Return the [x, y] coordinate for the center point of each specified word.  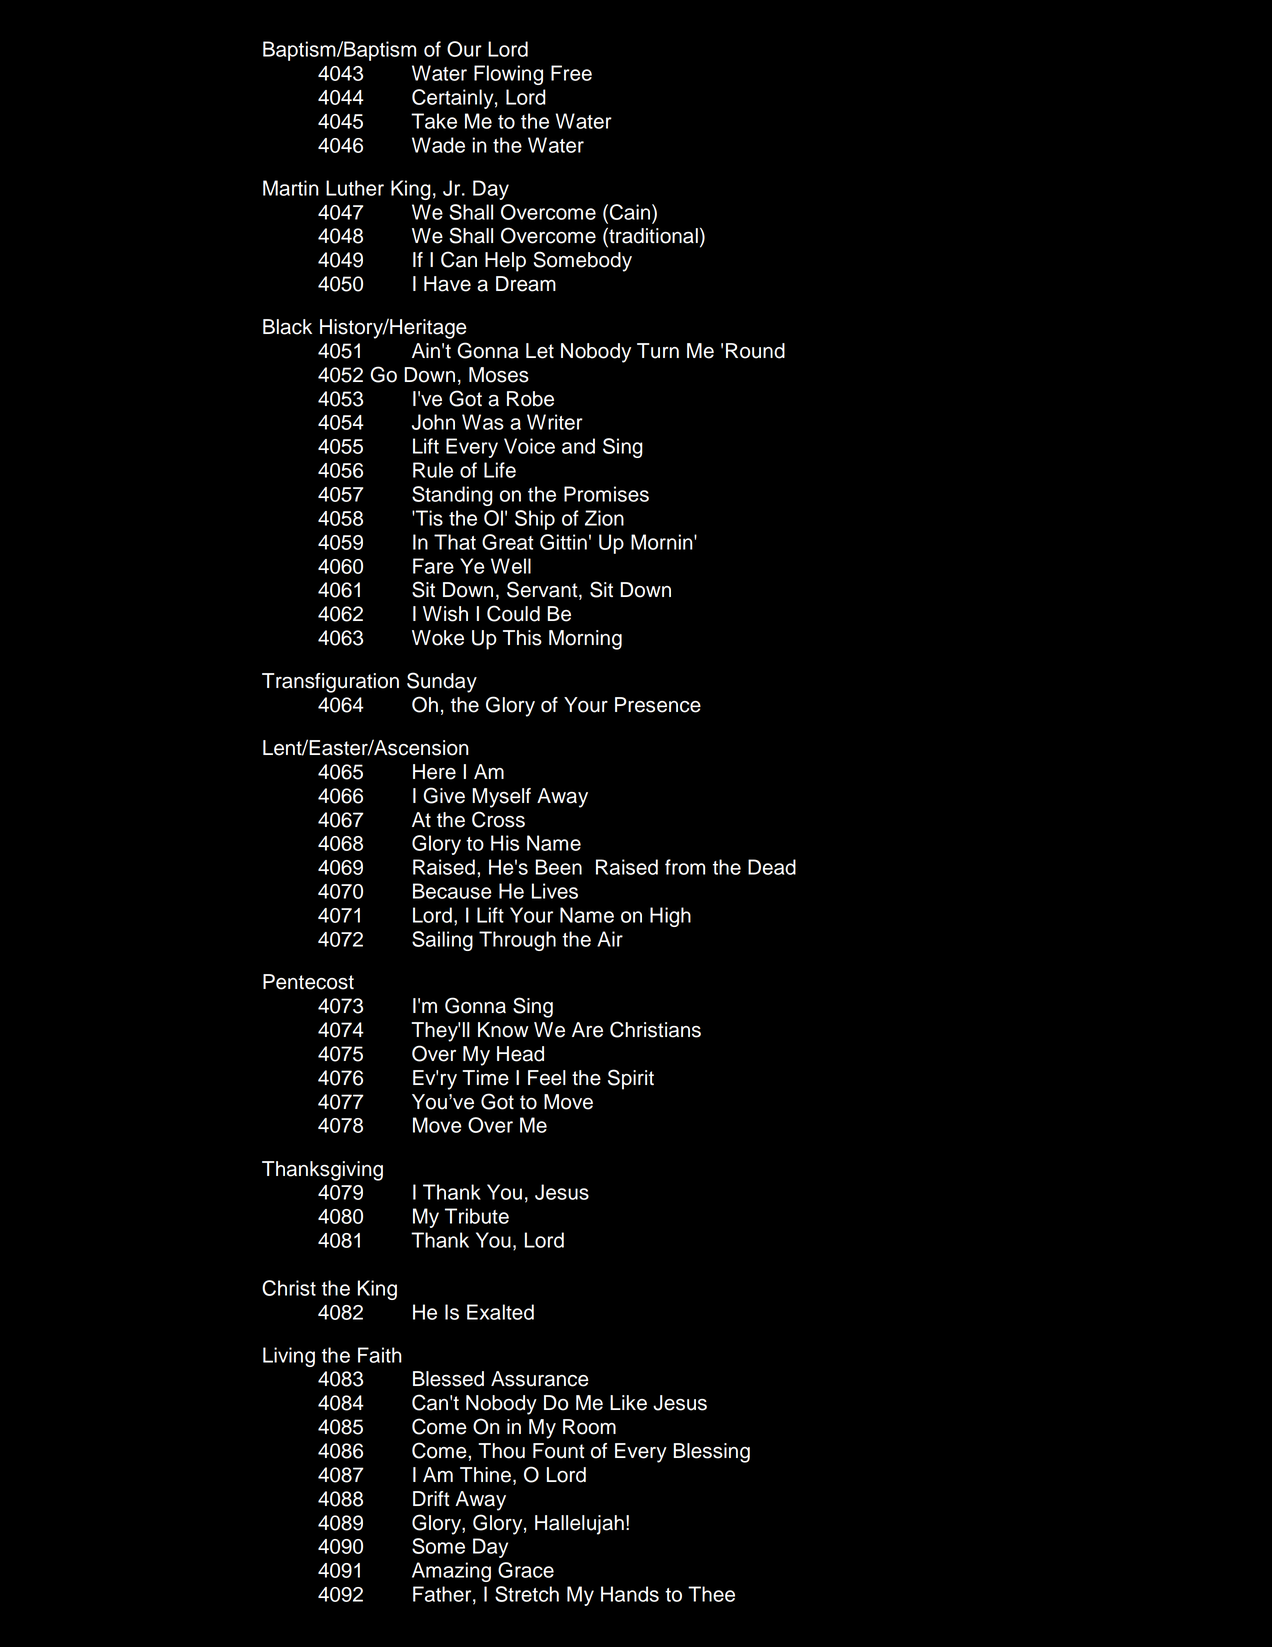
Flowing [508, 75]
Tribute [477, 1216]
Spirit [631, 1079]
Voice [529, 446]
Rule [433, 470]
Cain [630, 212]
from [685, 867]
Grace [526, 1570]
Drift [431, 1498]
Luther [355, 188]
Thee [711, 1594]
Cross [498, 819]
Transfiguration [330, 683]
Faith [380, 1355]
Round [755, 351]
